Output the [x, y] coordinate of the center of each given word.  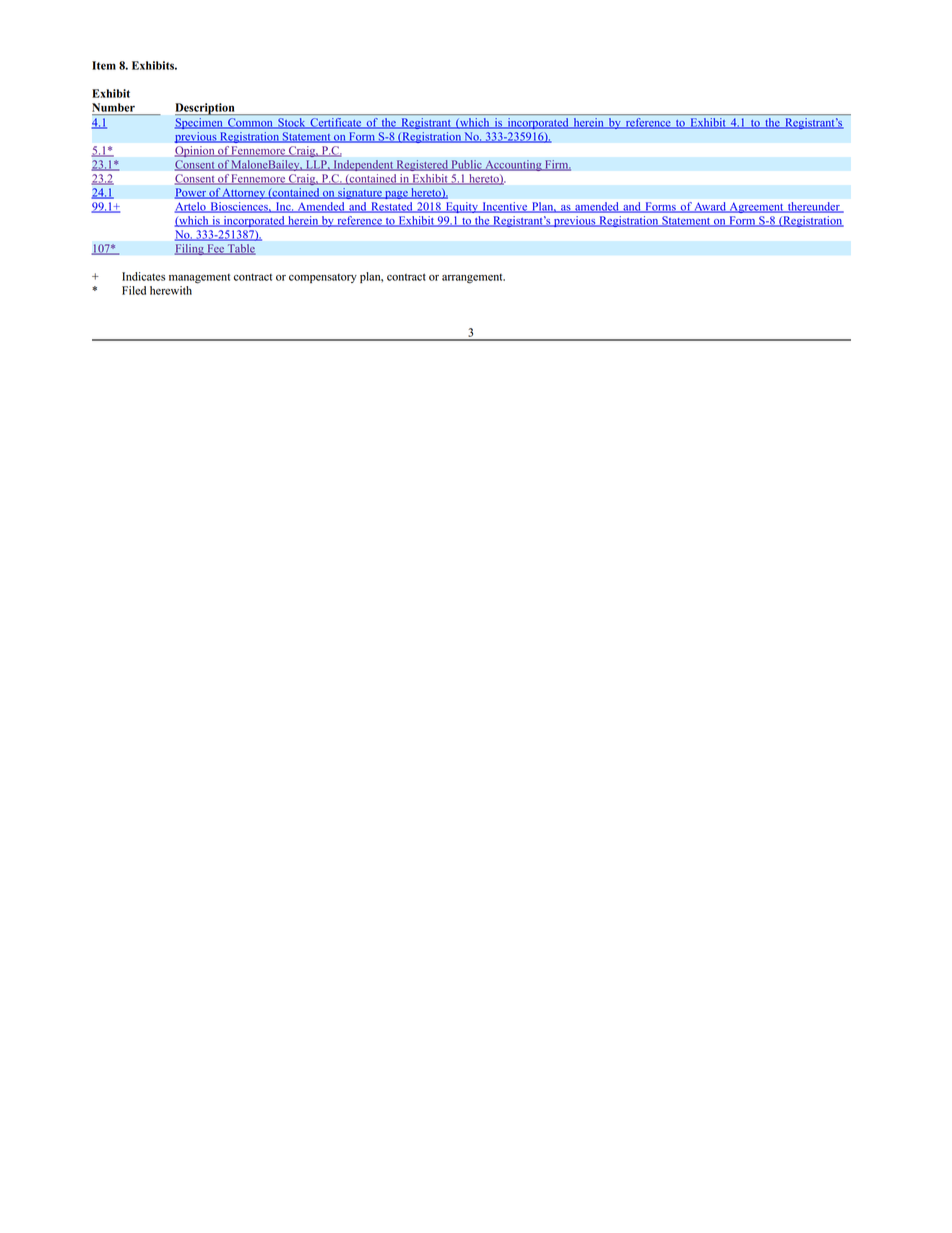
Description [206, 109]
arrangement [473, 279]
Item [104, 65]
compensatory [323, 278]
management [199, 279]
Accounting [513, 165]
